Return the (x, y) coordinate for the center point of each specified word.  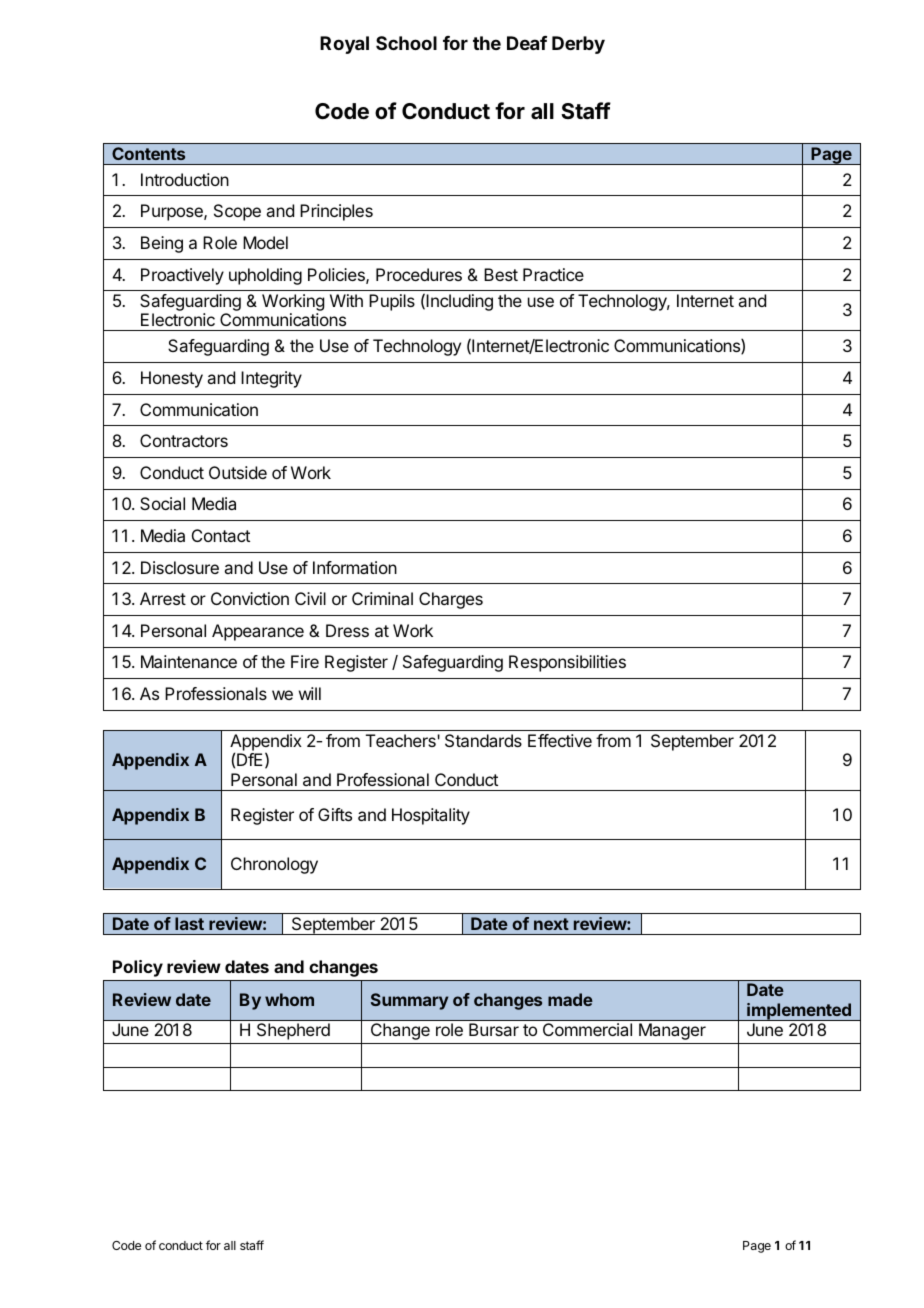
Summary (409, 1001)
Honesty (172, 379)
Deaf (527, 43)
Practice (553, 274)
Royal (344, 45)
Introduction (185, 179)
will (310, 693)
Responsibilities (567, 663)
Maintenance (189, 661)
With (346, 300)
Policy (138, 968)
